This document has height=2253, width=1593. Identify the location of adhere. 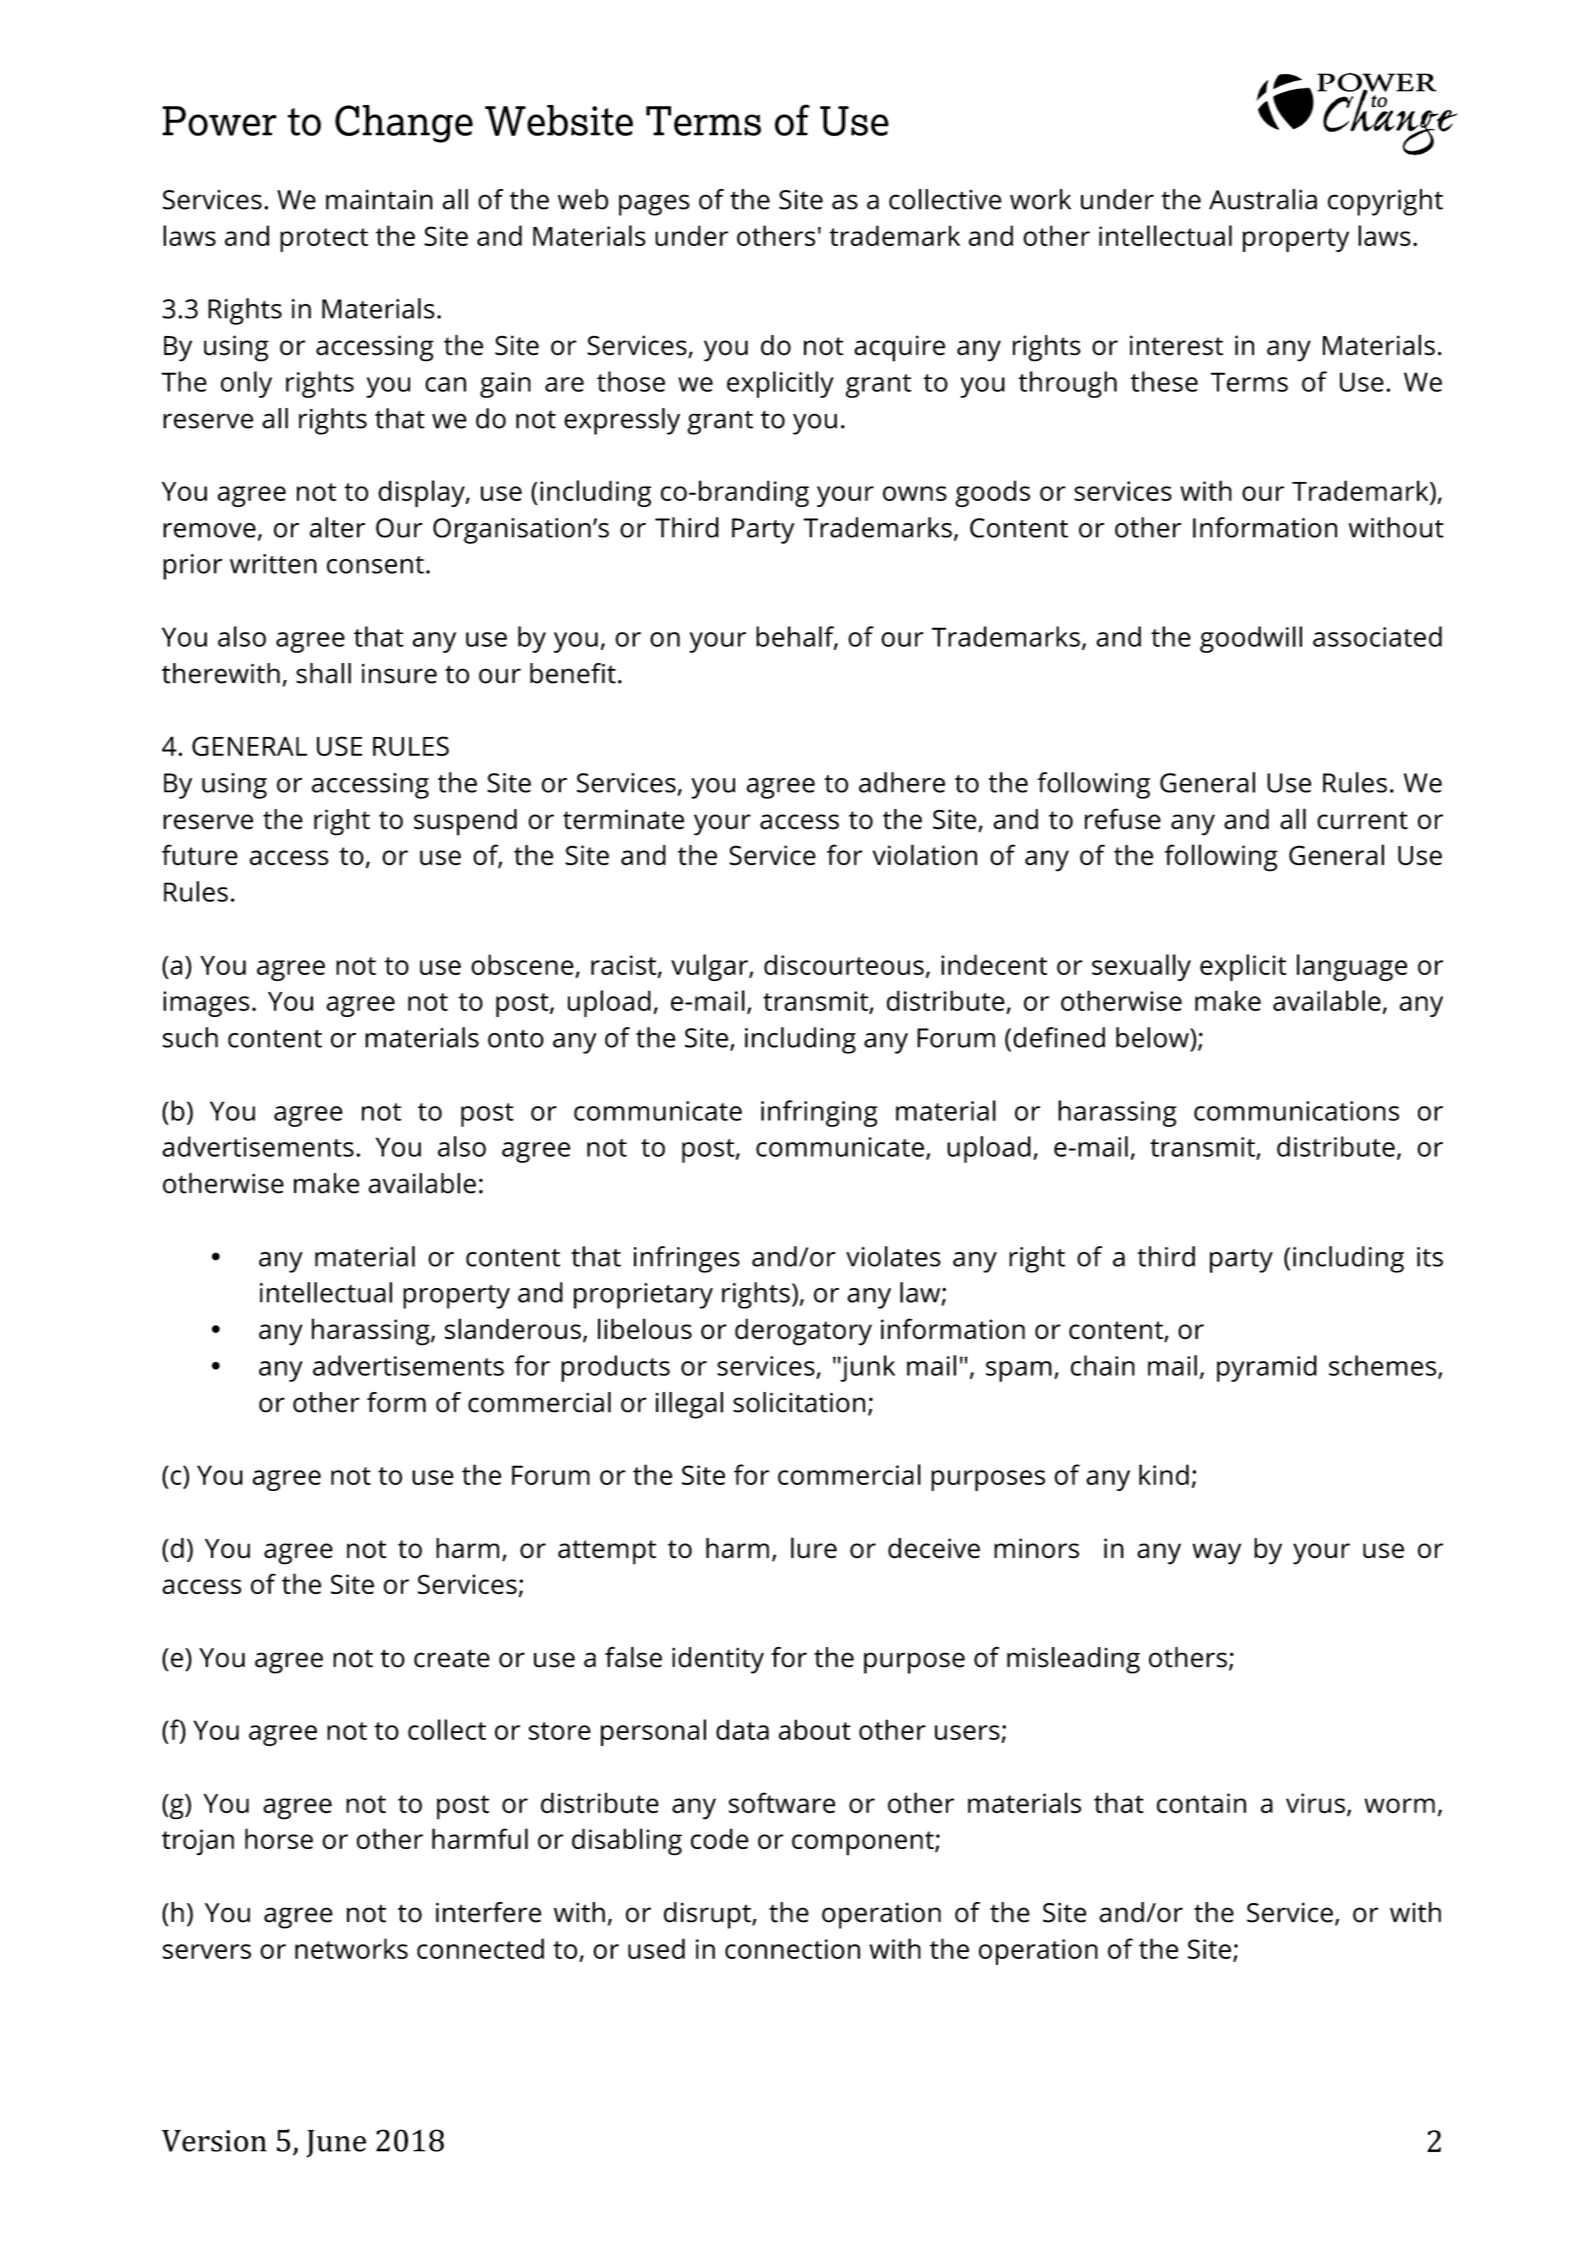
(902, 782).
